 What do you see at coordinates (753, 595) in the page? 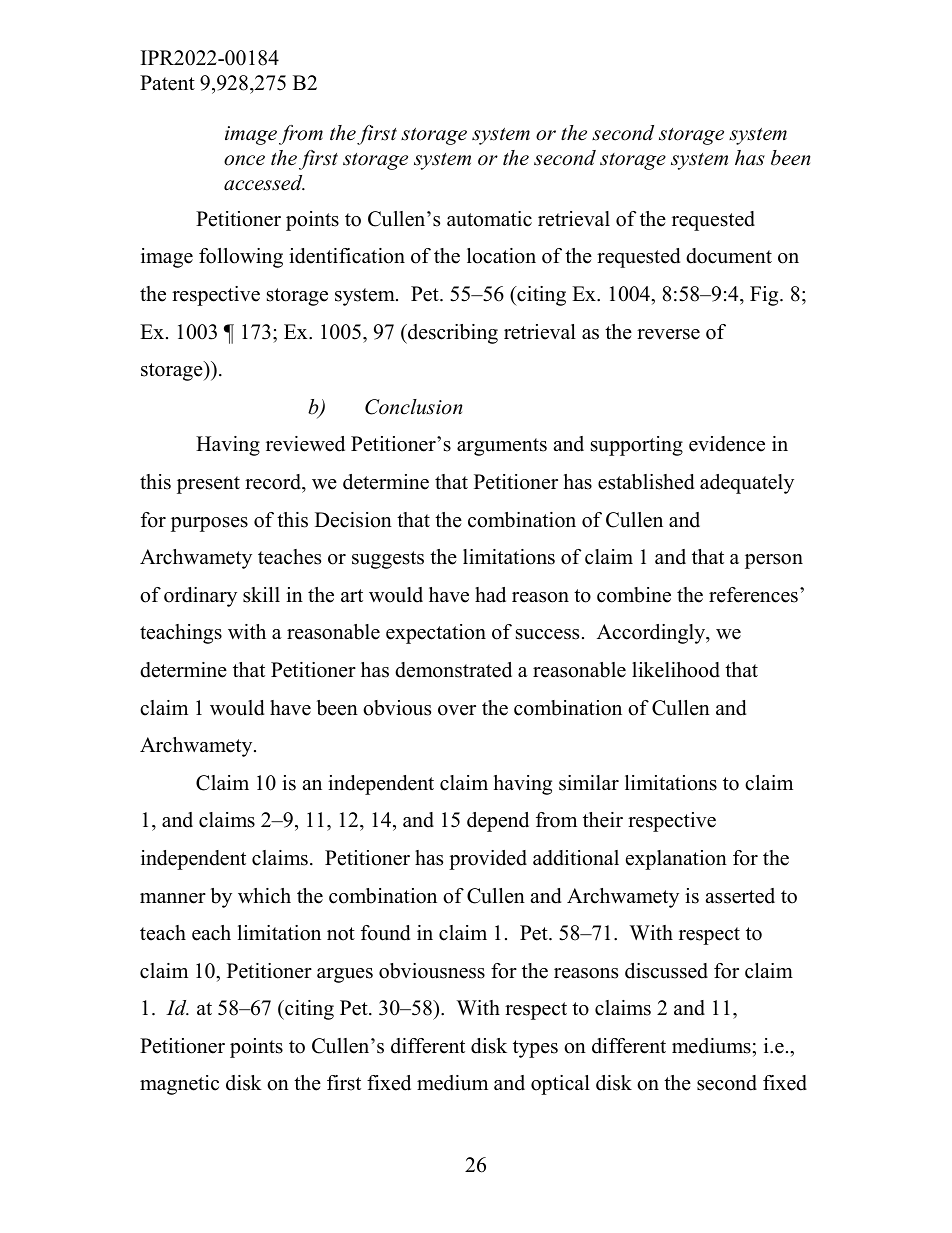
I see `references` at bounding box center [753, 595].
